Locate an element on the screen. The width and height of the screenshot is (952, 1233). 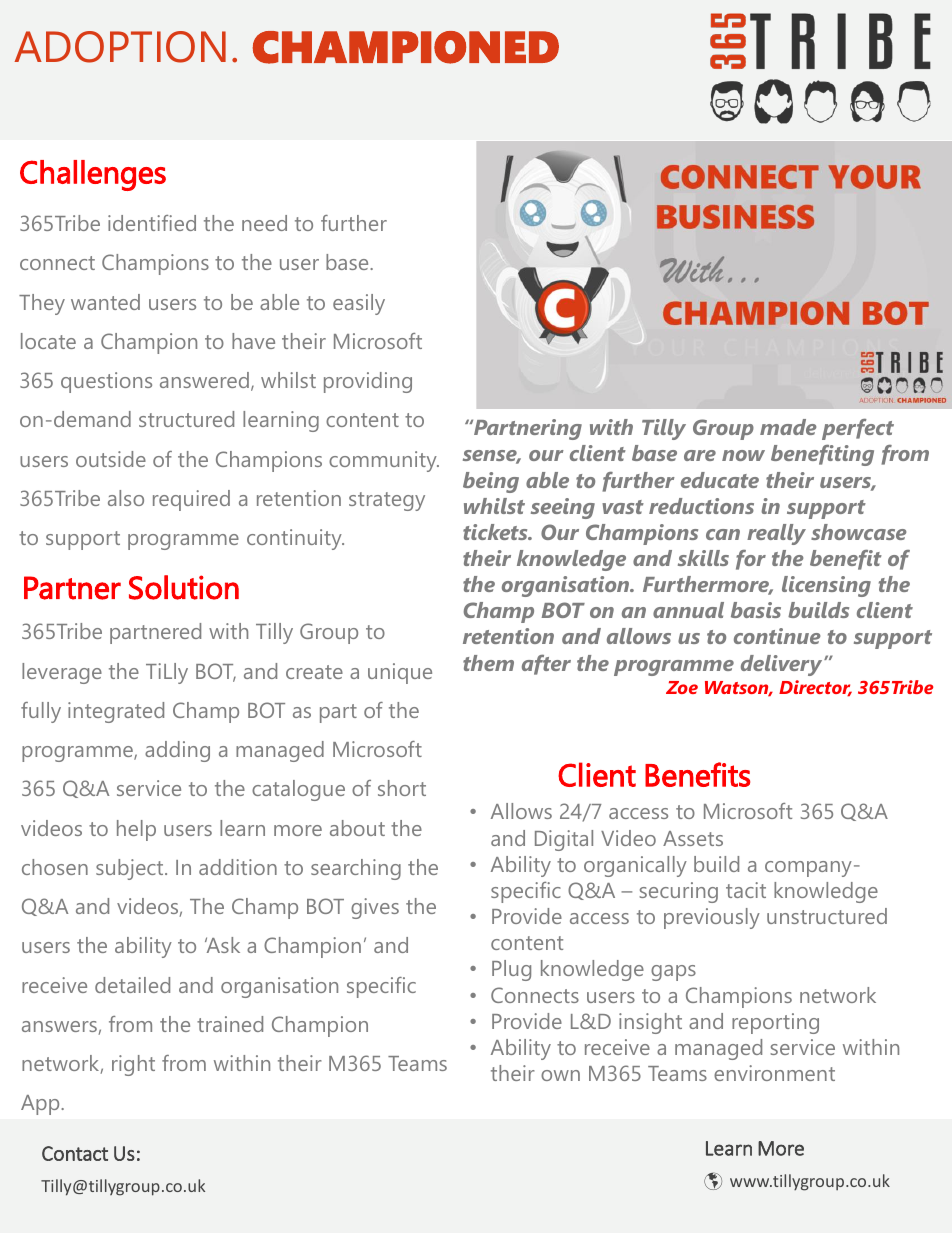
adding is located at coordinates (177, 751).
